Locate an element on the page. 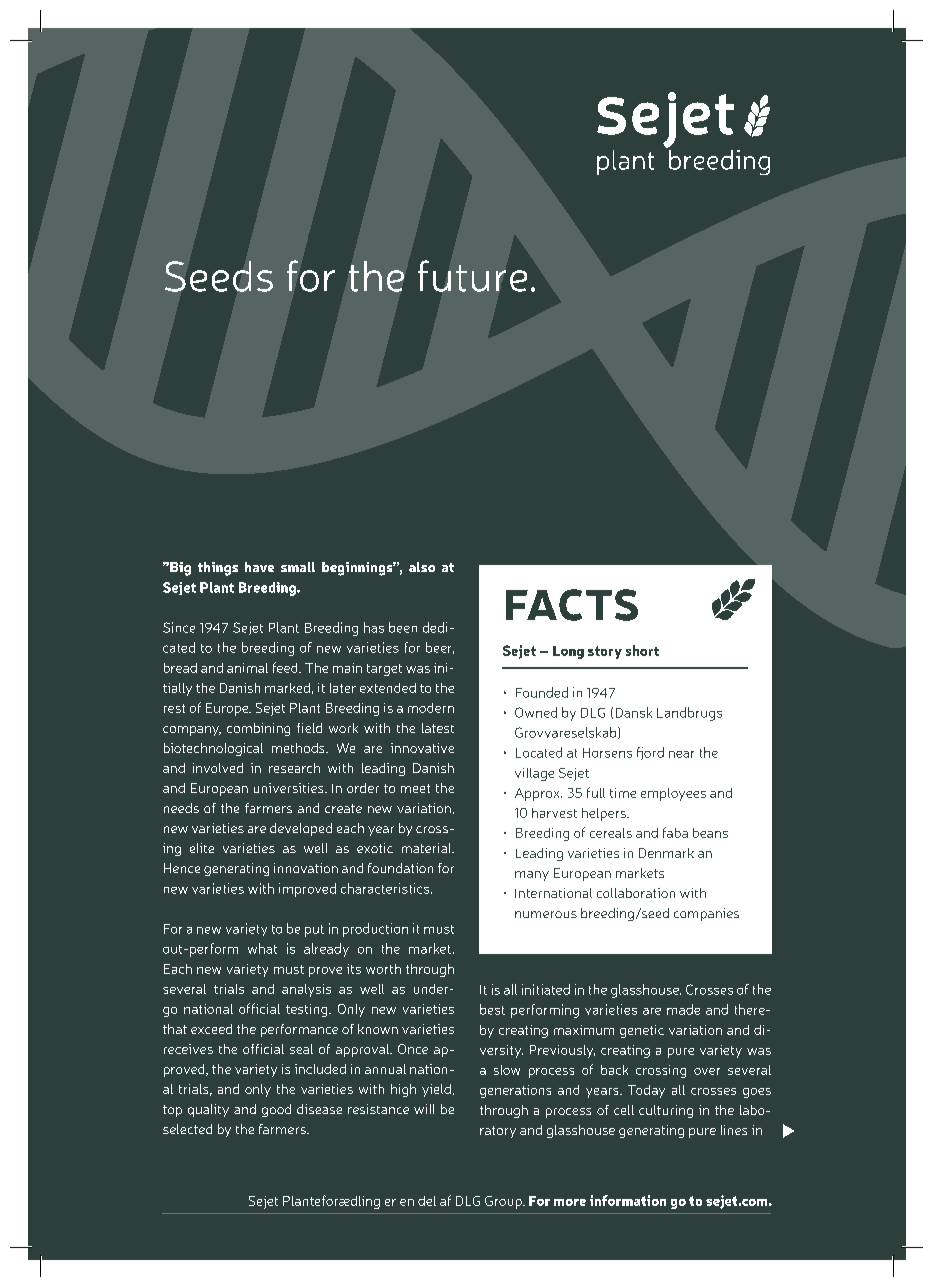 Image resolution: width=934 pixels, height=1288 pixels. del is located at coordinates (427, 1201).
